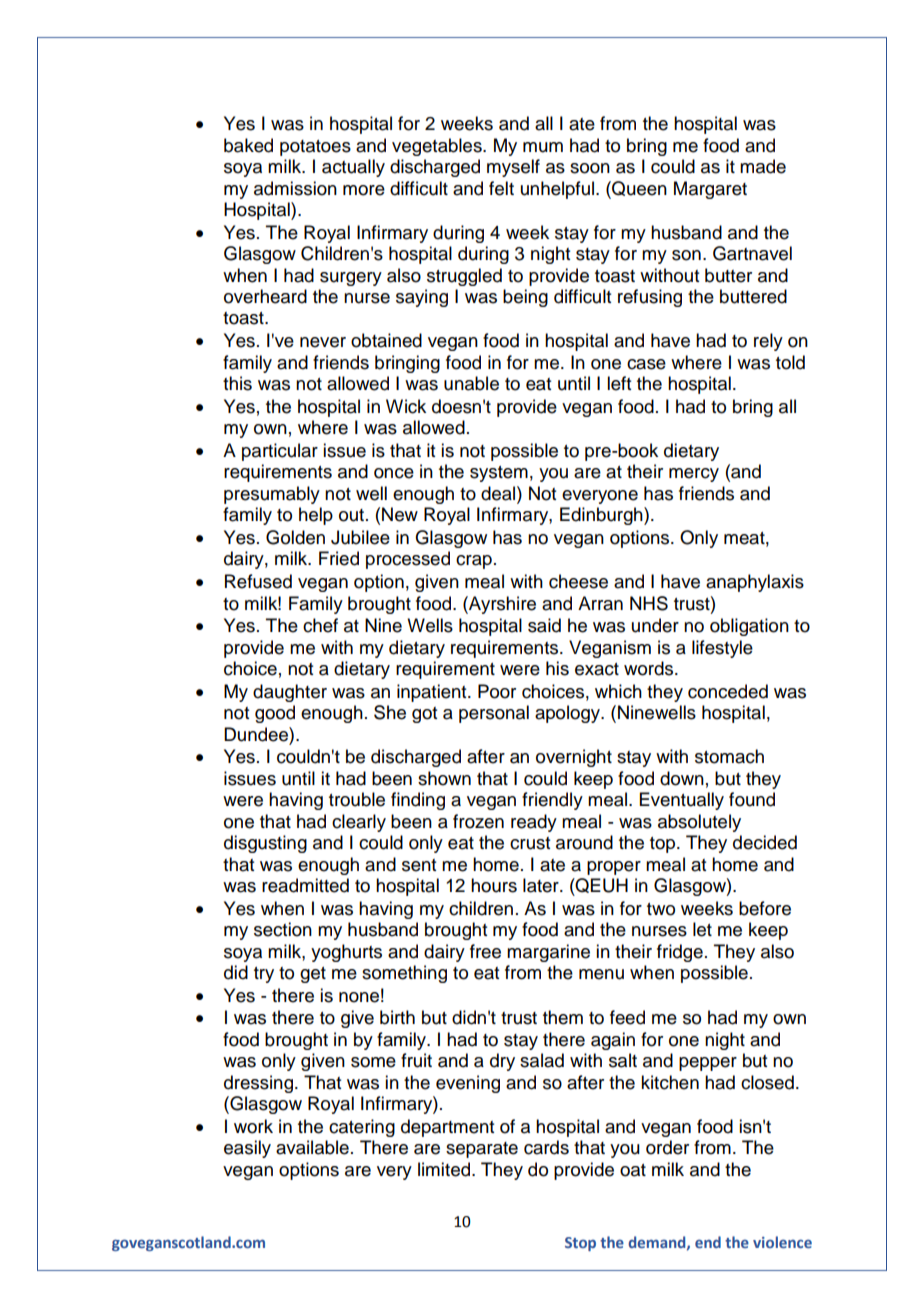 This screenshot has width=924, height=1308. I want to click on violence, so click(782, 1242).
